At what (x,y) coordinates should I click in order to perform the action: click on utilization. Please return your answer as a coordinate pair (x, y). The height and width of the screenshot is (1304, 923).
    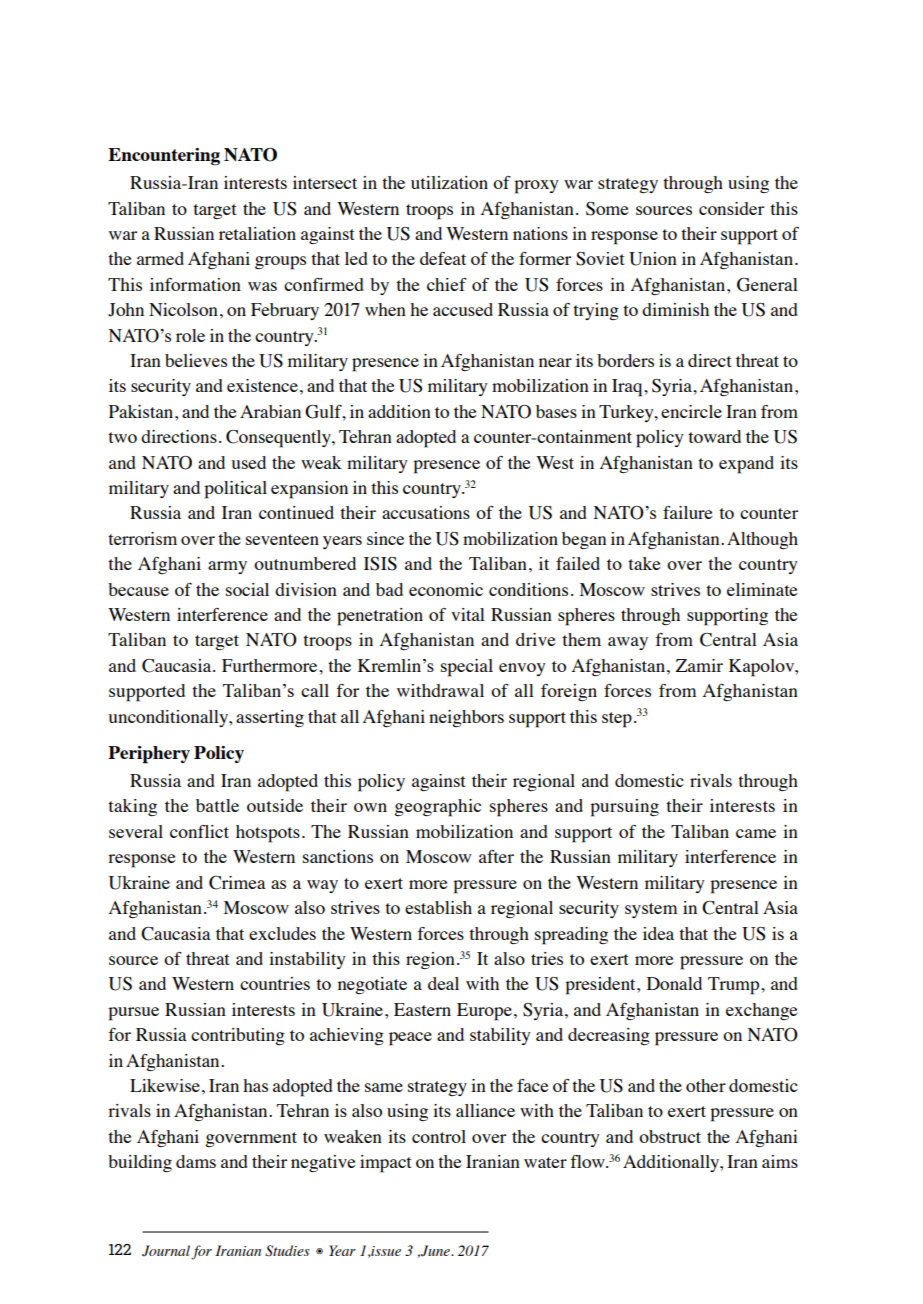
    Looking at the image, I should click on (449, 182).
